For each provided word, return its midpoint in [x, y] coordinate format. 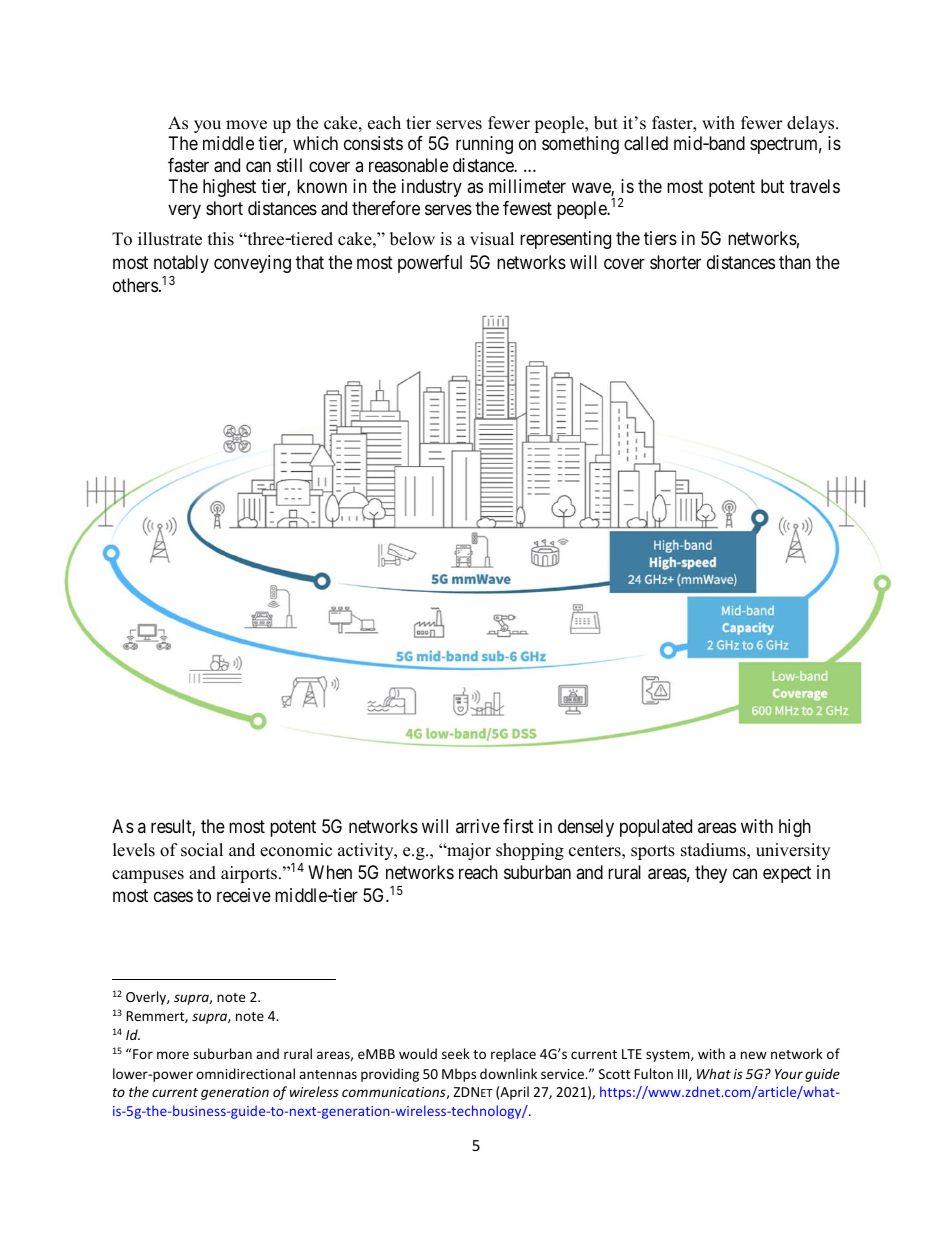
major [468, 851]
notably [181, 264]
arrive [478, 826]
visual [492, 239]
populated [656, 828]
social [202, 850]
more [173, 1055]
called [646, 143]
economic [296, 850]
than [795, 262]
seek [456, 1053]
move [246, 125]
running [484, 145]
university [793, 851]
